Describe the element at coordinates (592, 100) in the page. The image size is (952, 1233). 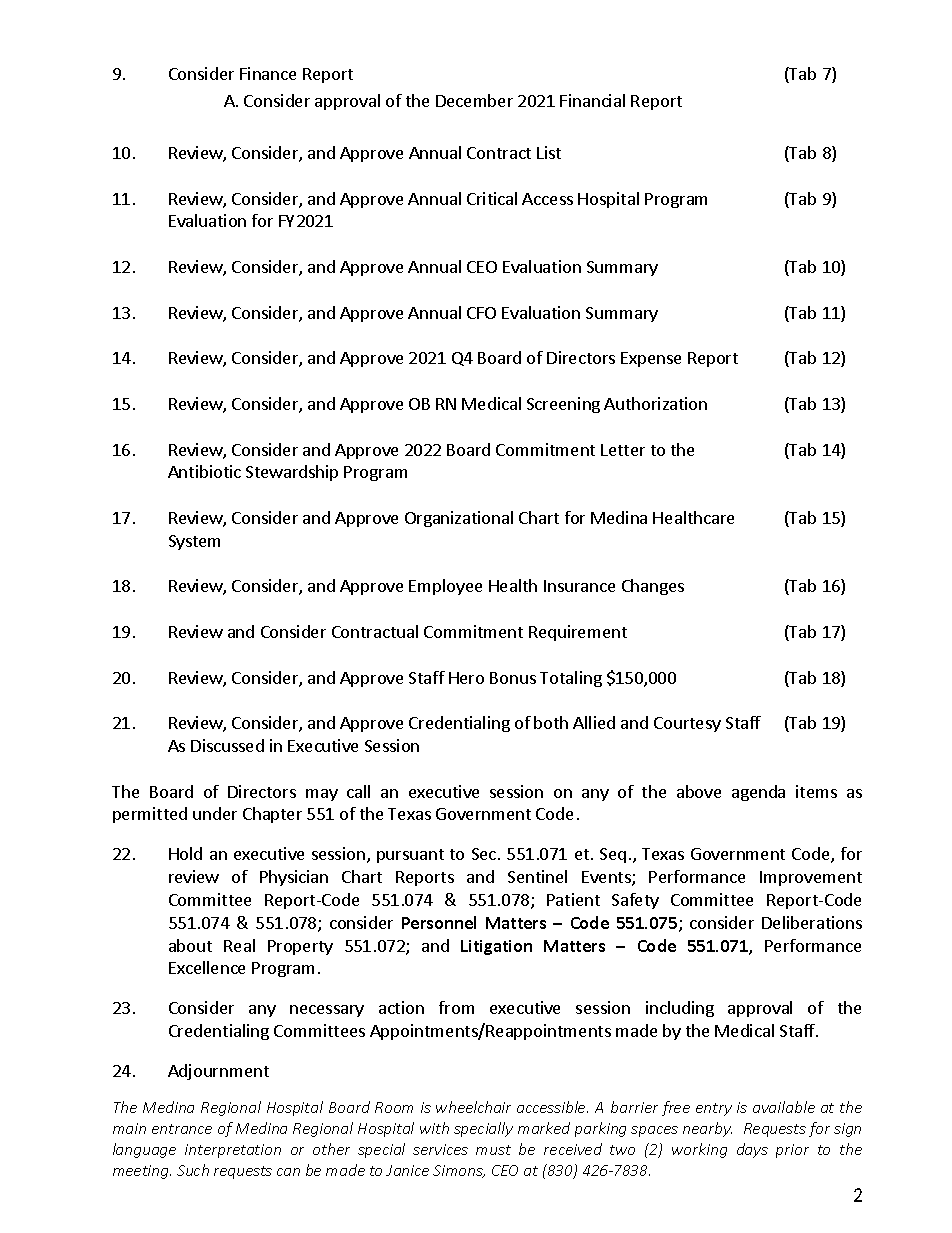
I see `Financial` at that location.
